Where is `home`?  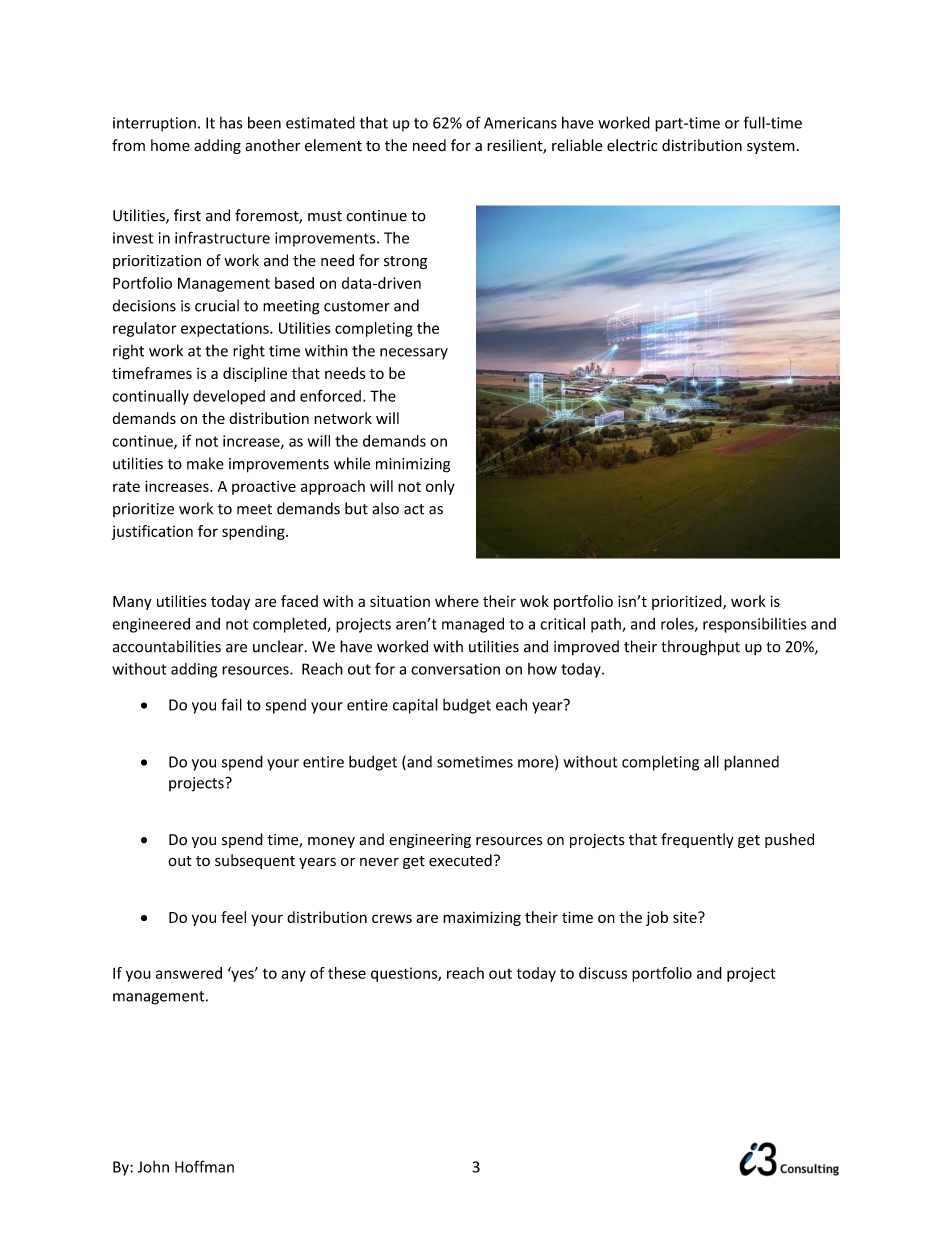 home is located at coordinates (170, 145).
